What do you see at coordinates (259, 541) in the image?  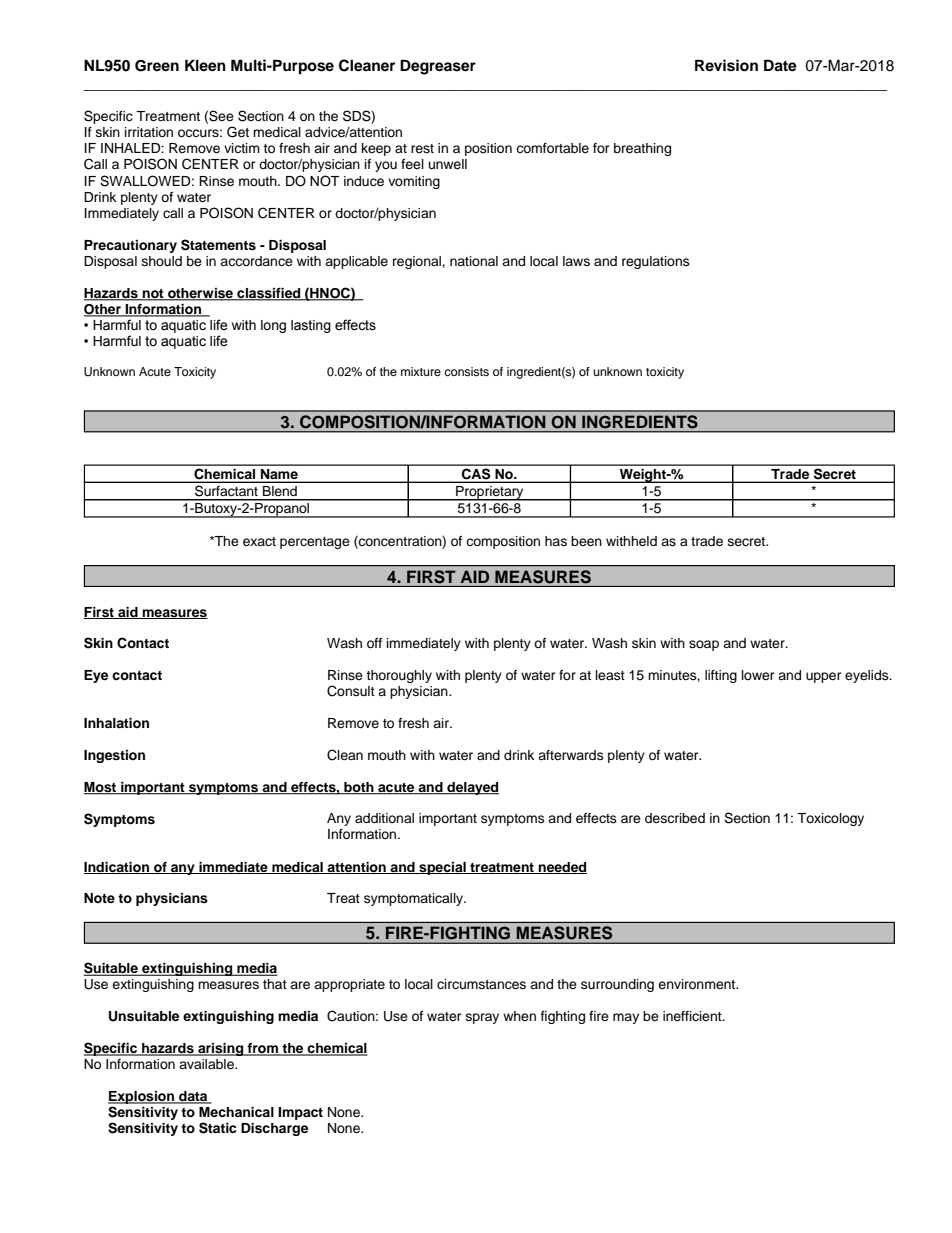 I see `exact` at bounding box center [259, 541].
